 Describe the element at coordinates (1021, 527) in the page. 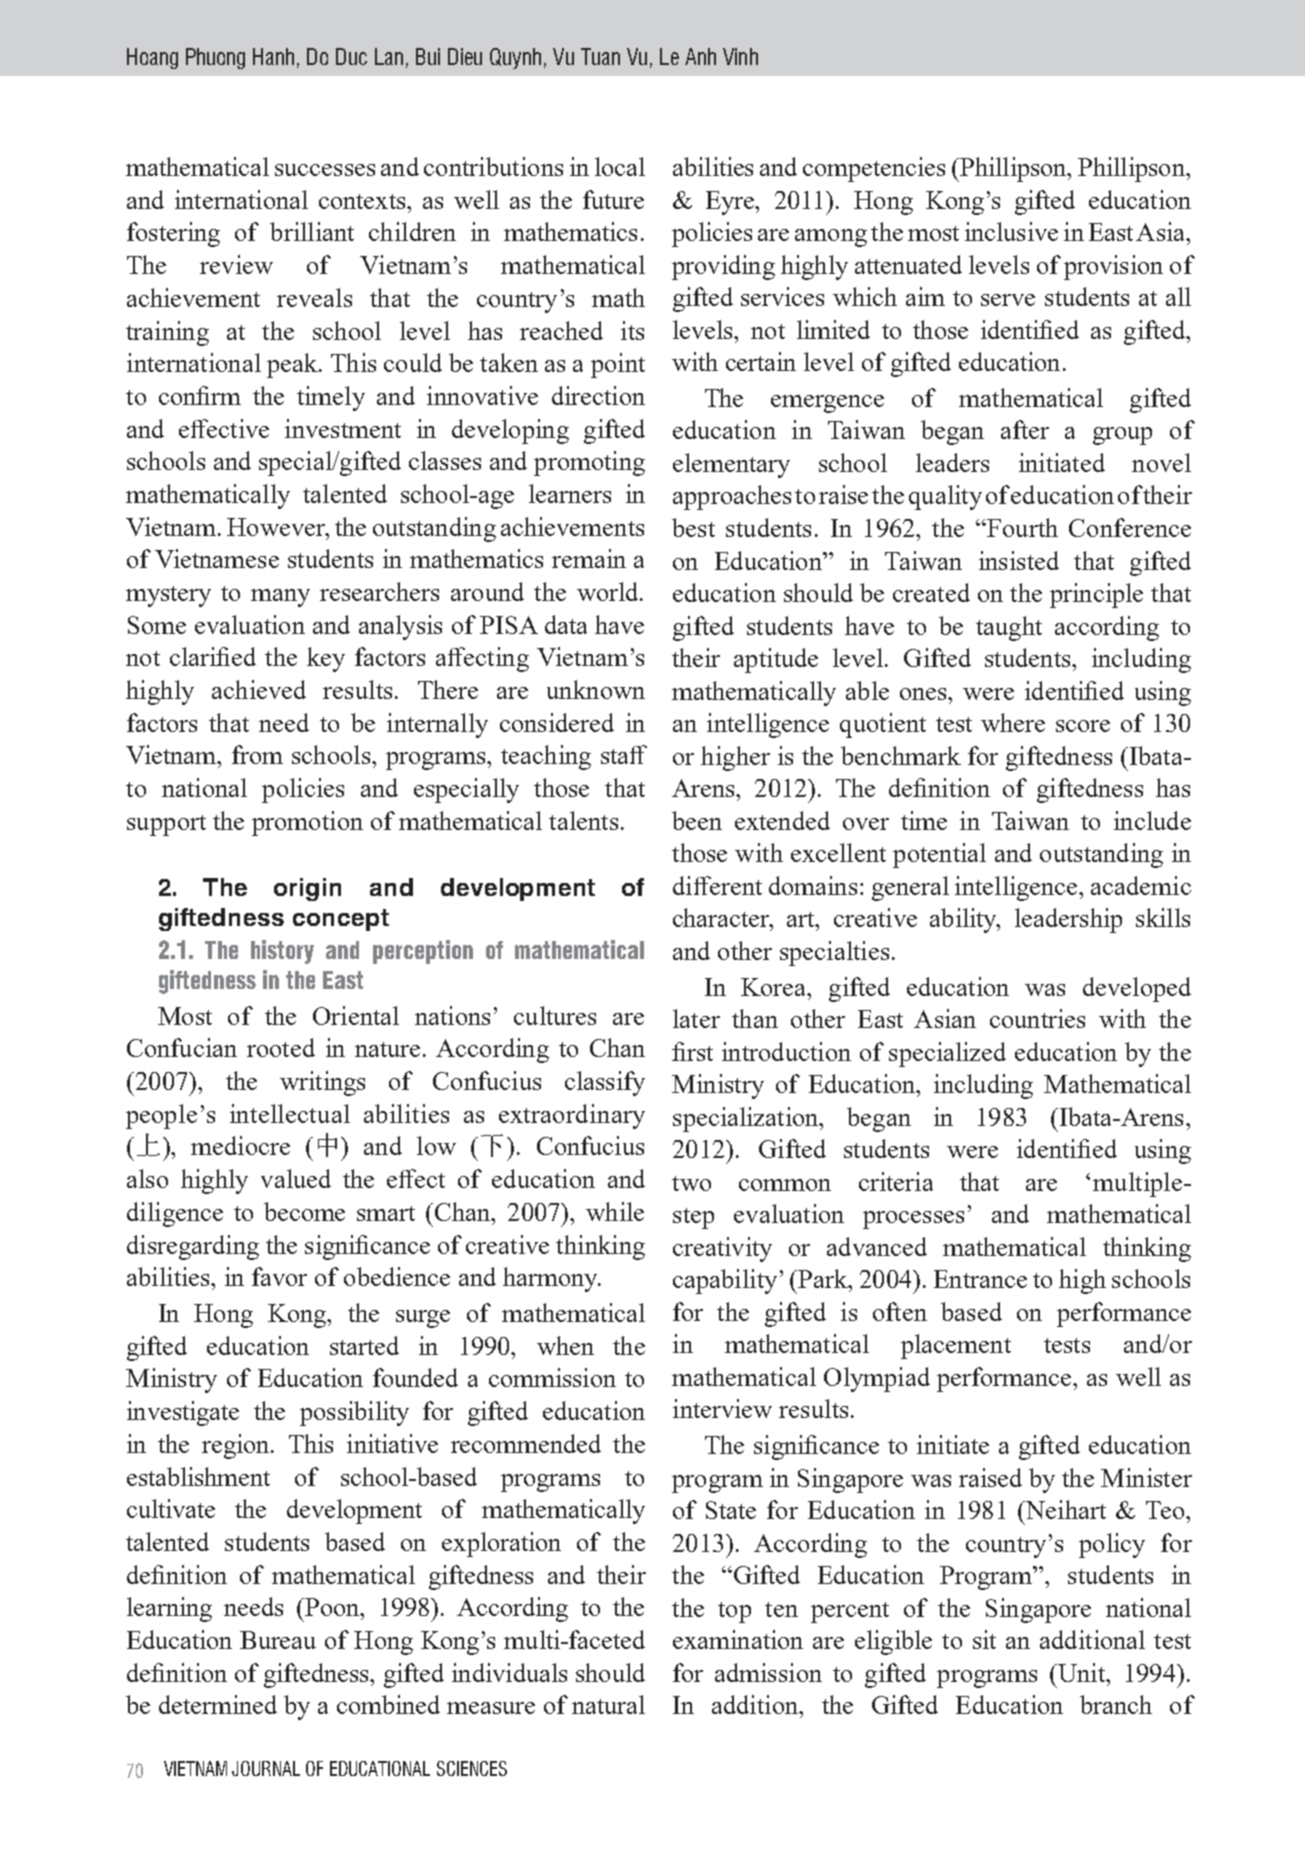

I see `Fourth` at that location.
